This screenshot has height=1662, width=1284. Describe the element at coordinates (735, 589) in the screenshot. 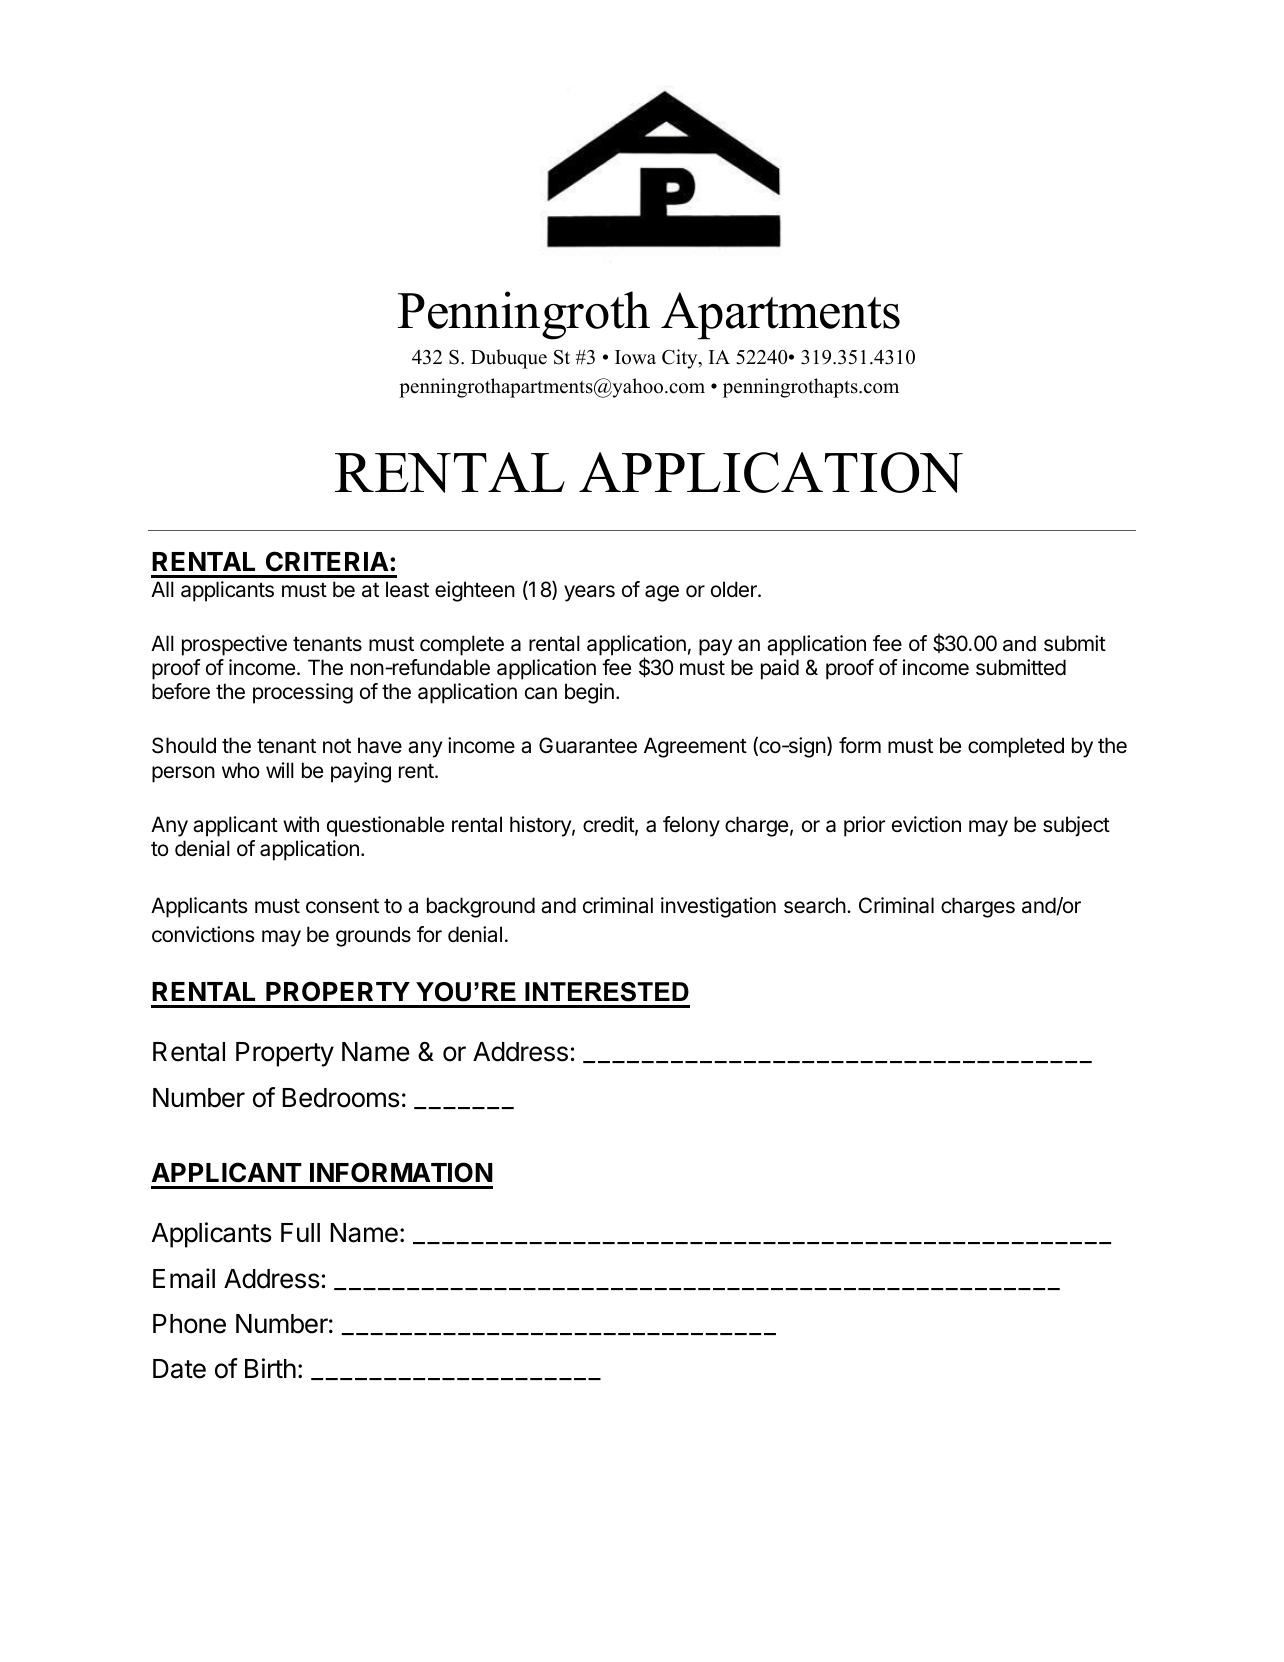

I see `older` at that location.
